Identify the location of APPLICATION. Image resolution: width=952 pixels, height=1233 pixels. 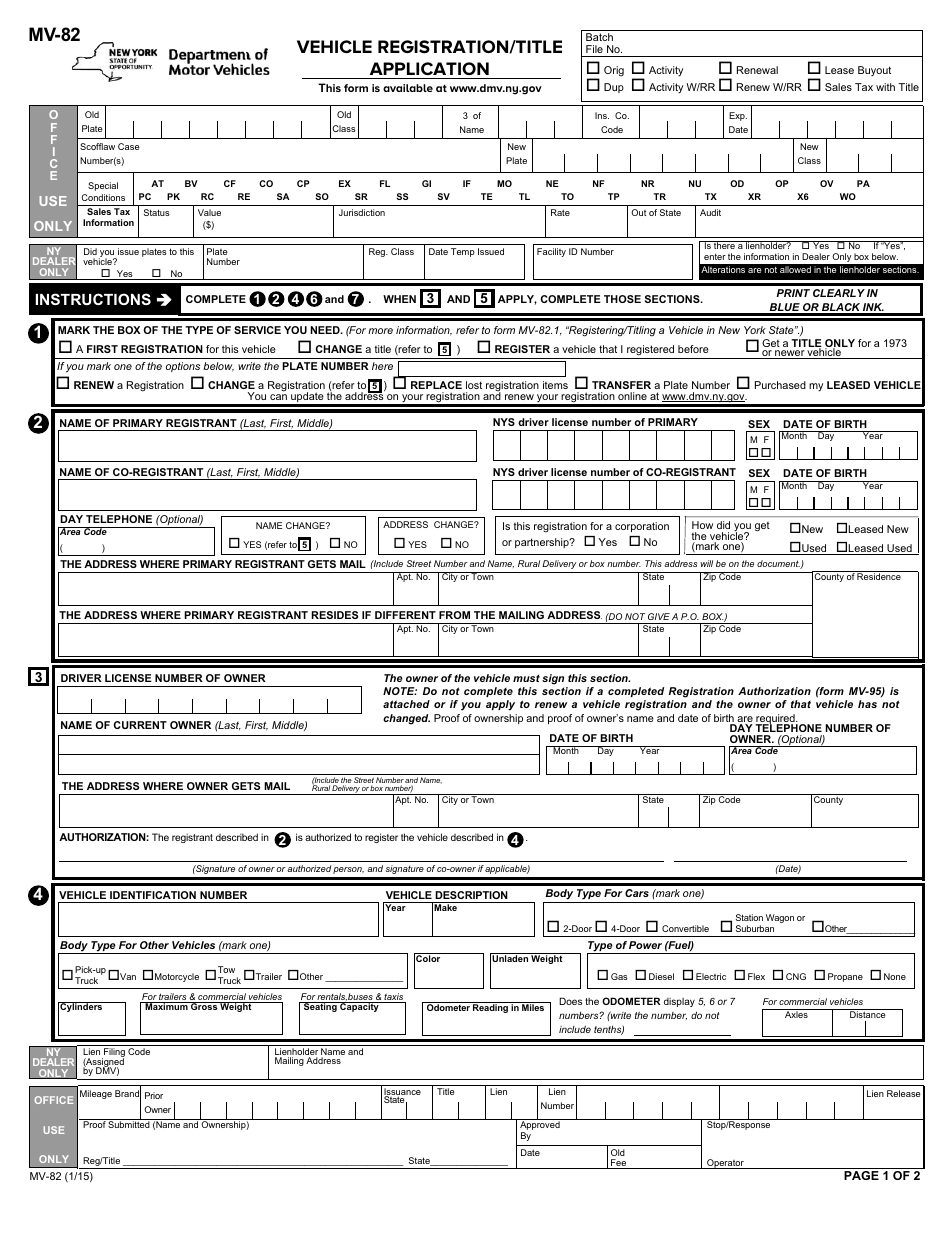
(429, 68).
